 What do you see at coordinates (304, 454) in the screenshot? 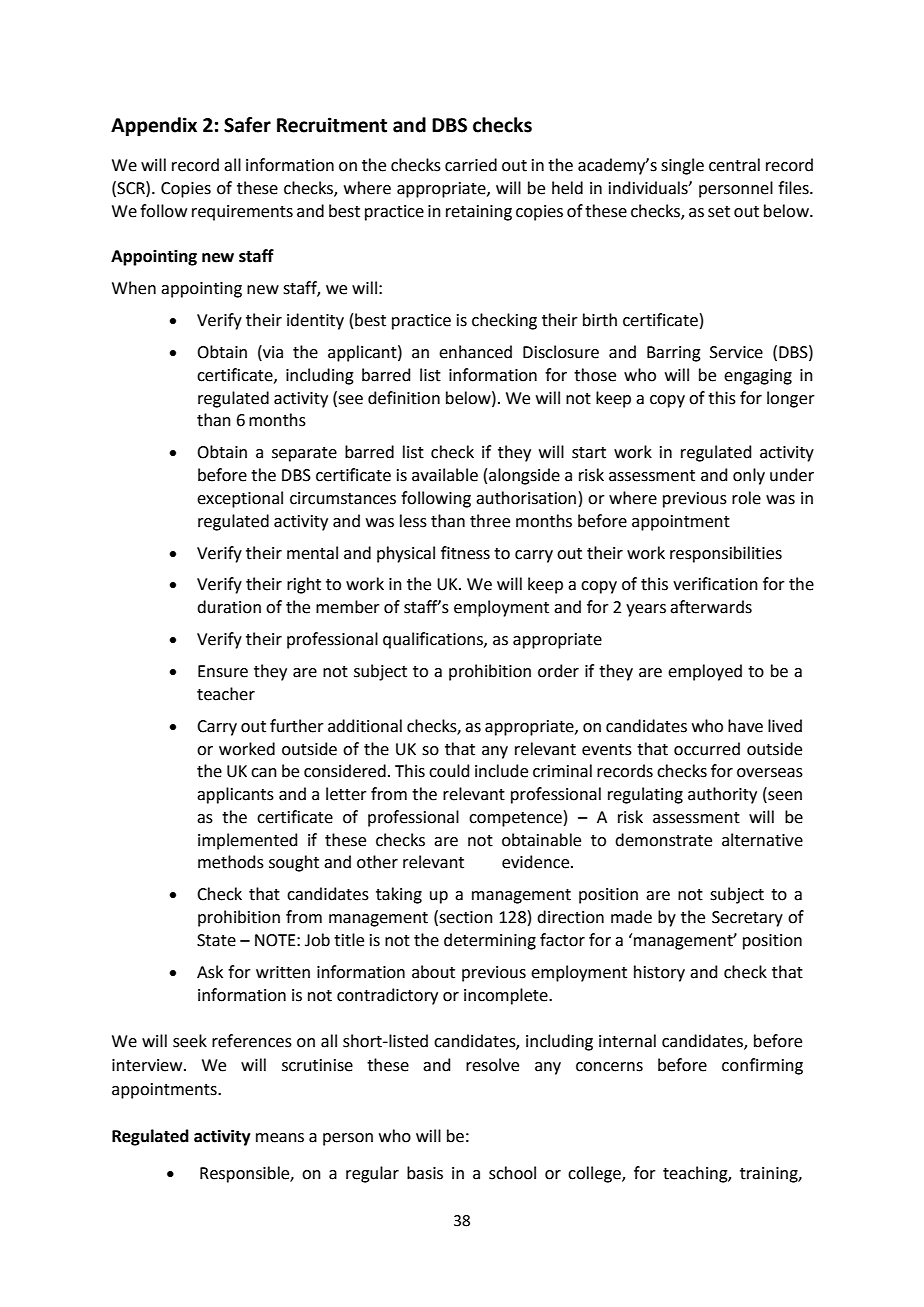
I see `separate` at bounding box center [304, 454].
